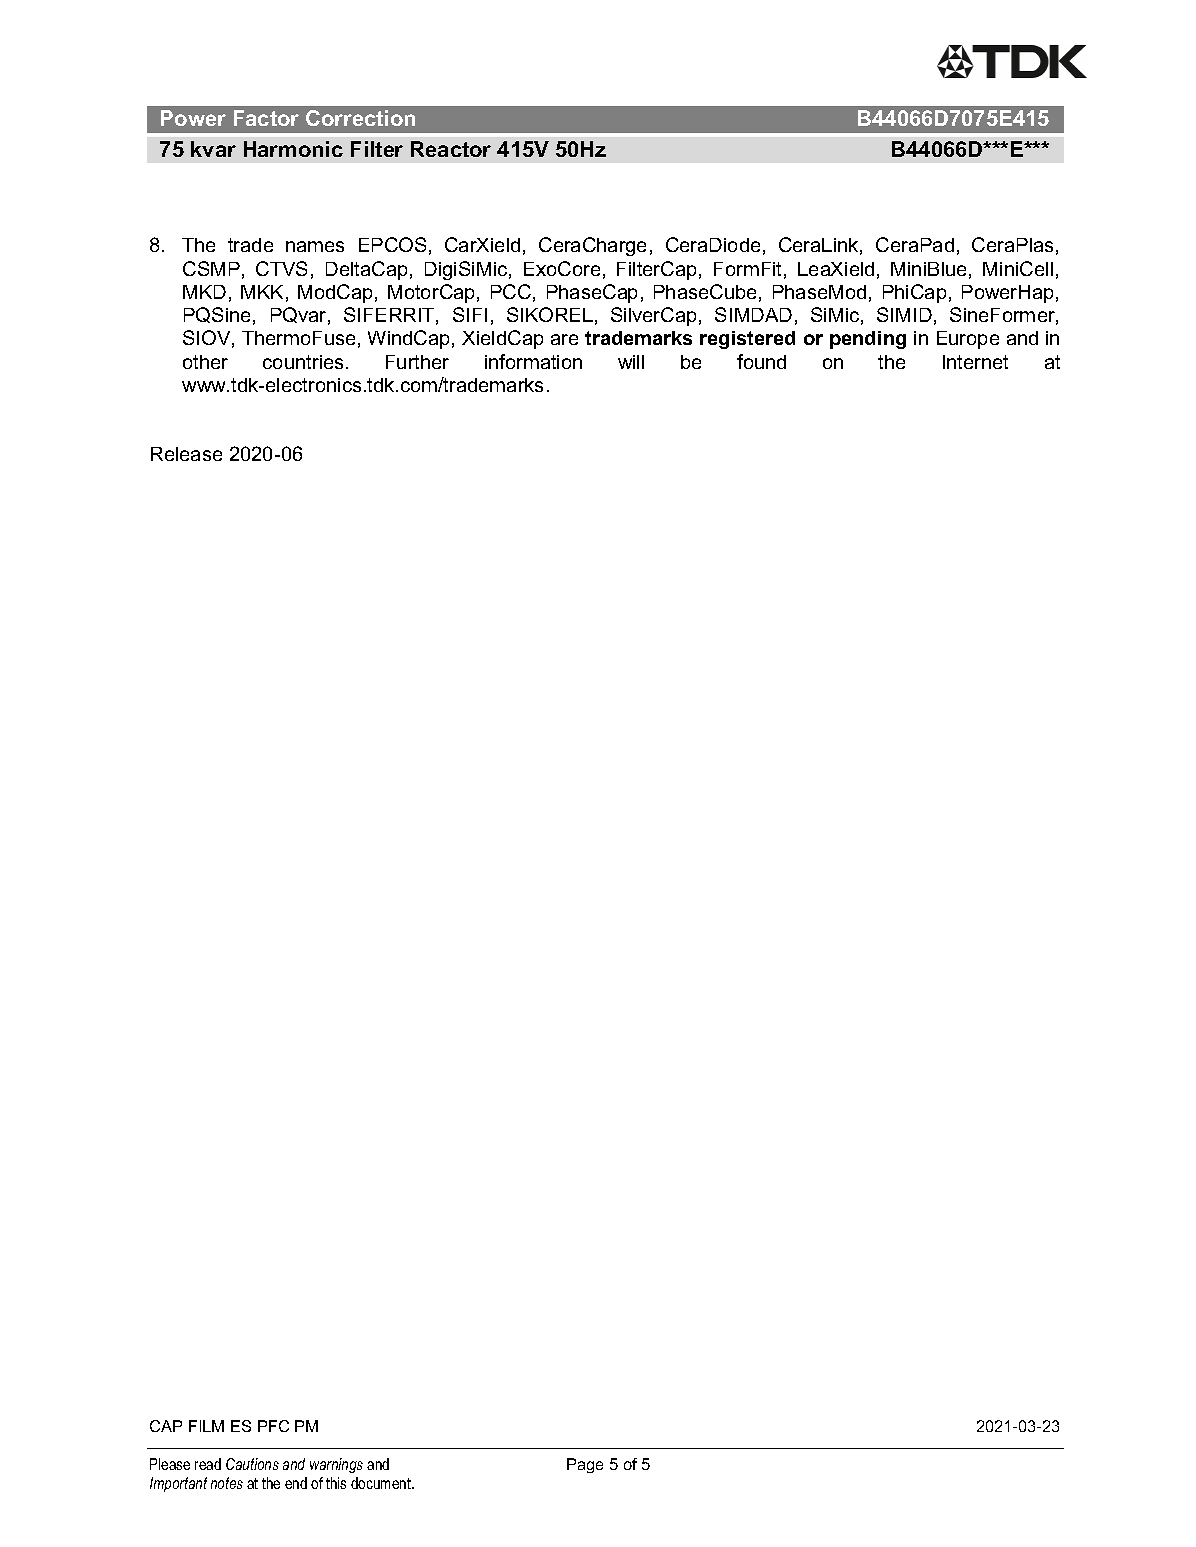  Describe the element at coordinates (382, 1483) in the document. I see `document` at that location.
